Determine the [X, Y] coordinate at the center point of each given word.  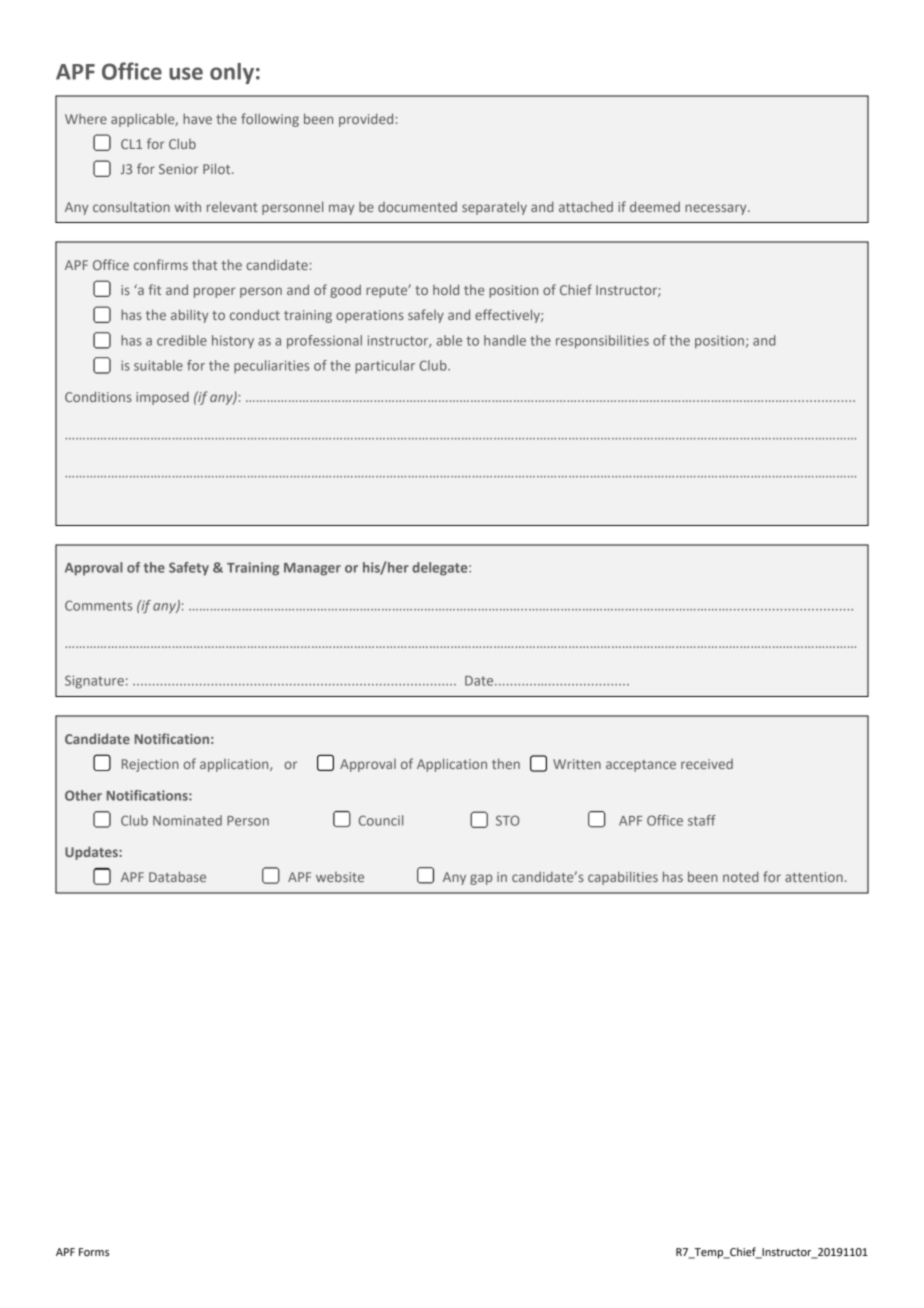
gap [481, 879]
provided [366, 120]
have [197, 118]
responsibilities [602, 342]
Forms [94, 1252]
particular [385, 367]
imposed [162, 398]
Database [177, 876]
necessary [717, 209]
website [340, 877]
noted [741, 876]
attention [814, 877]
